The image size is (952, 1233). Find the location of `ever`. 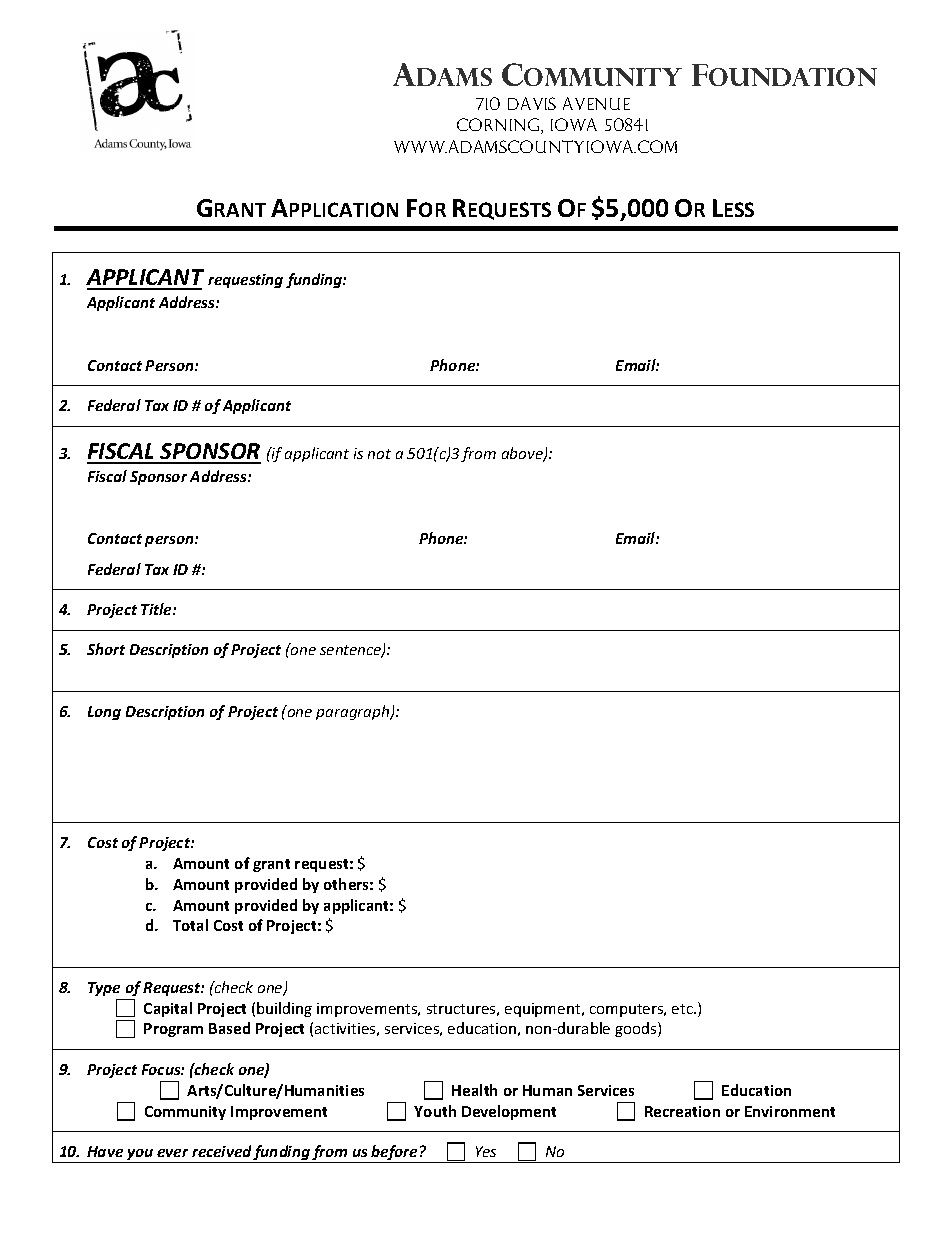

ever is located at coordinates (172, 1153).
